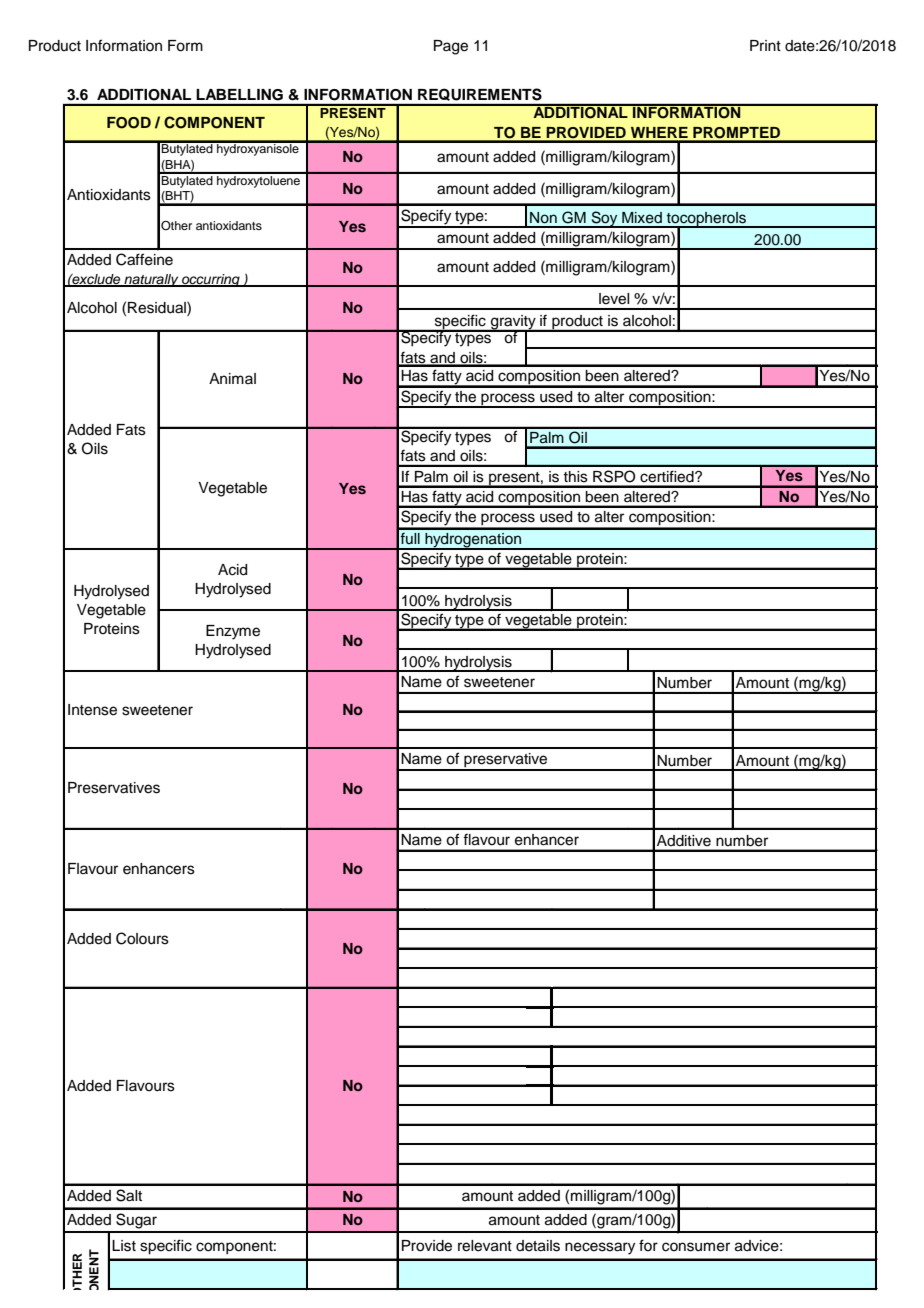 Image resolution: width=924 pixels, height=1308 pixels. I want to click on Enzyme, so click(233, 632).
